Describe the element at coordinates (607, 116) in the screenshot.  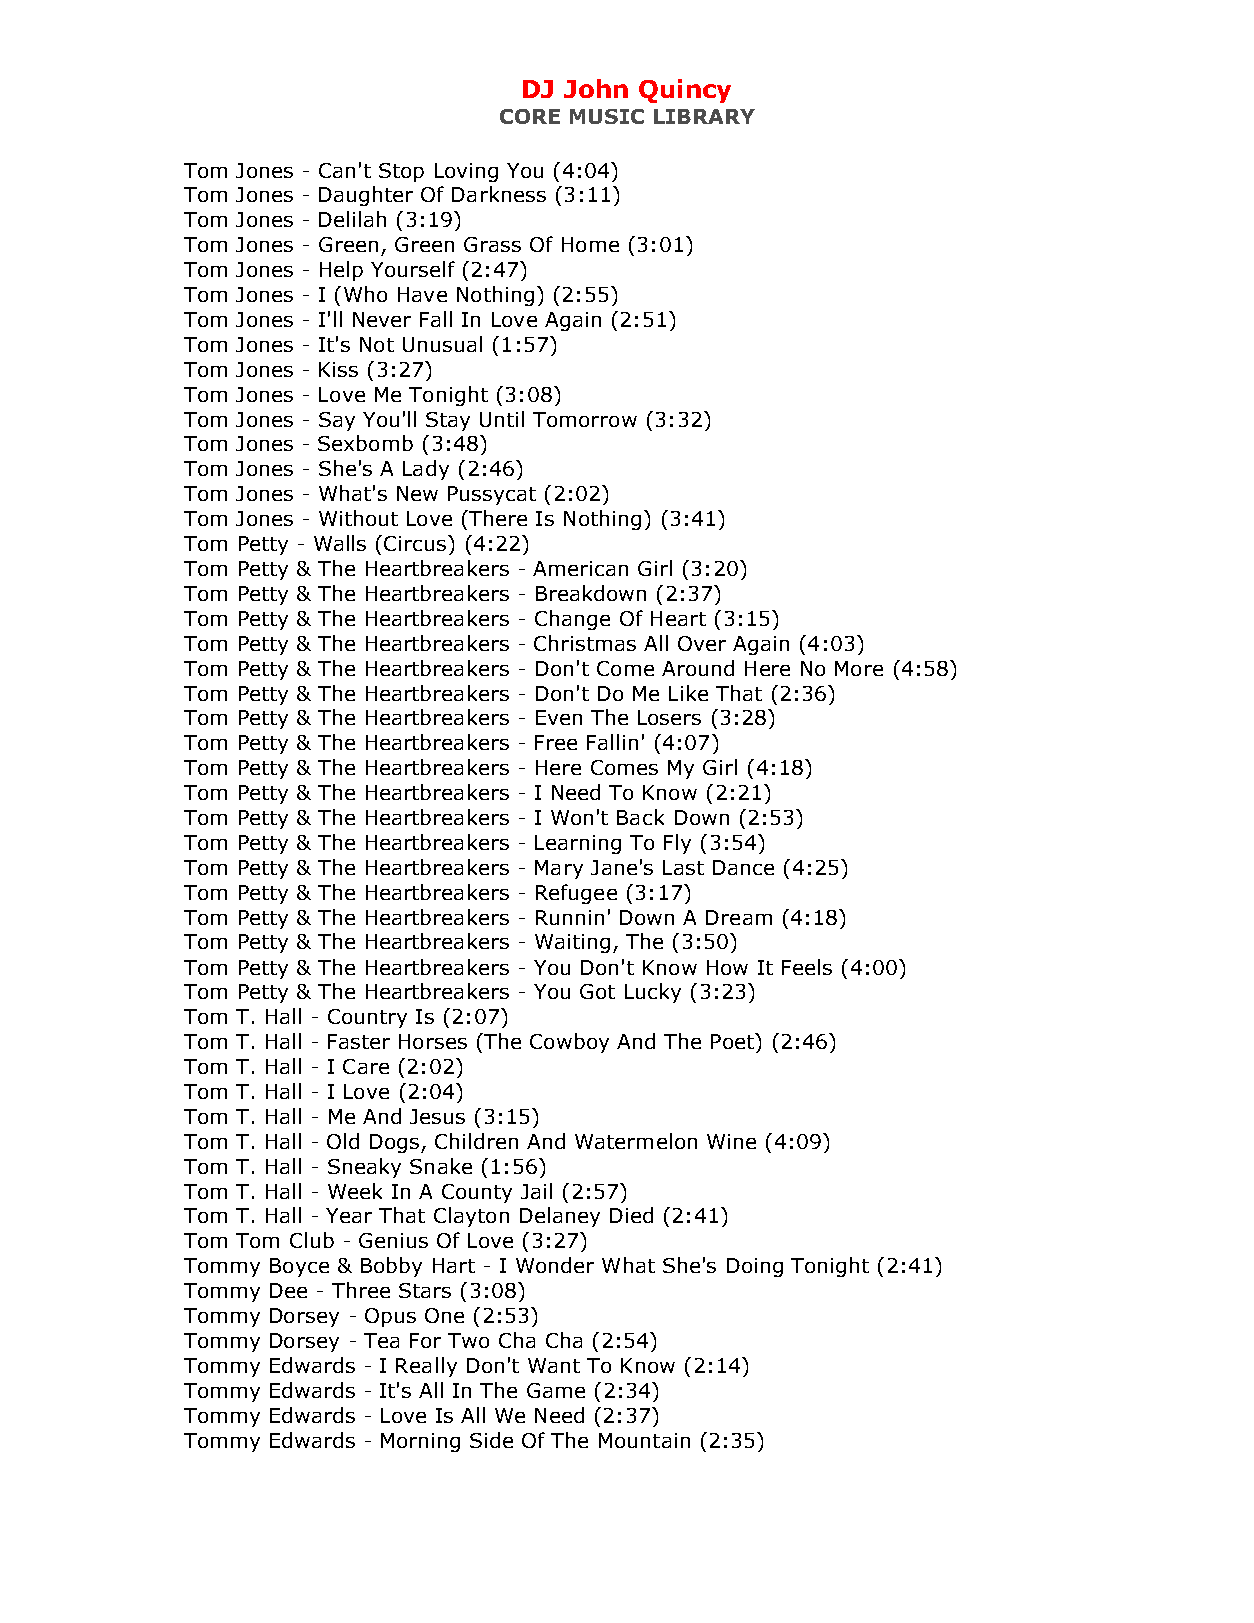
I see `MUSIC` at that location.
